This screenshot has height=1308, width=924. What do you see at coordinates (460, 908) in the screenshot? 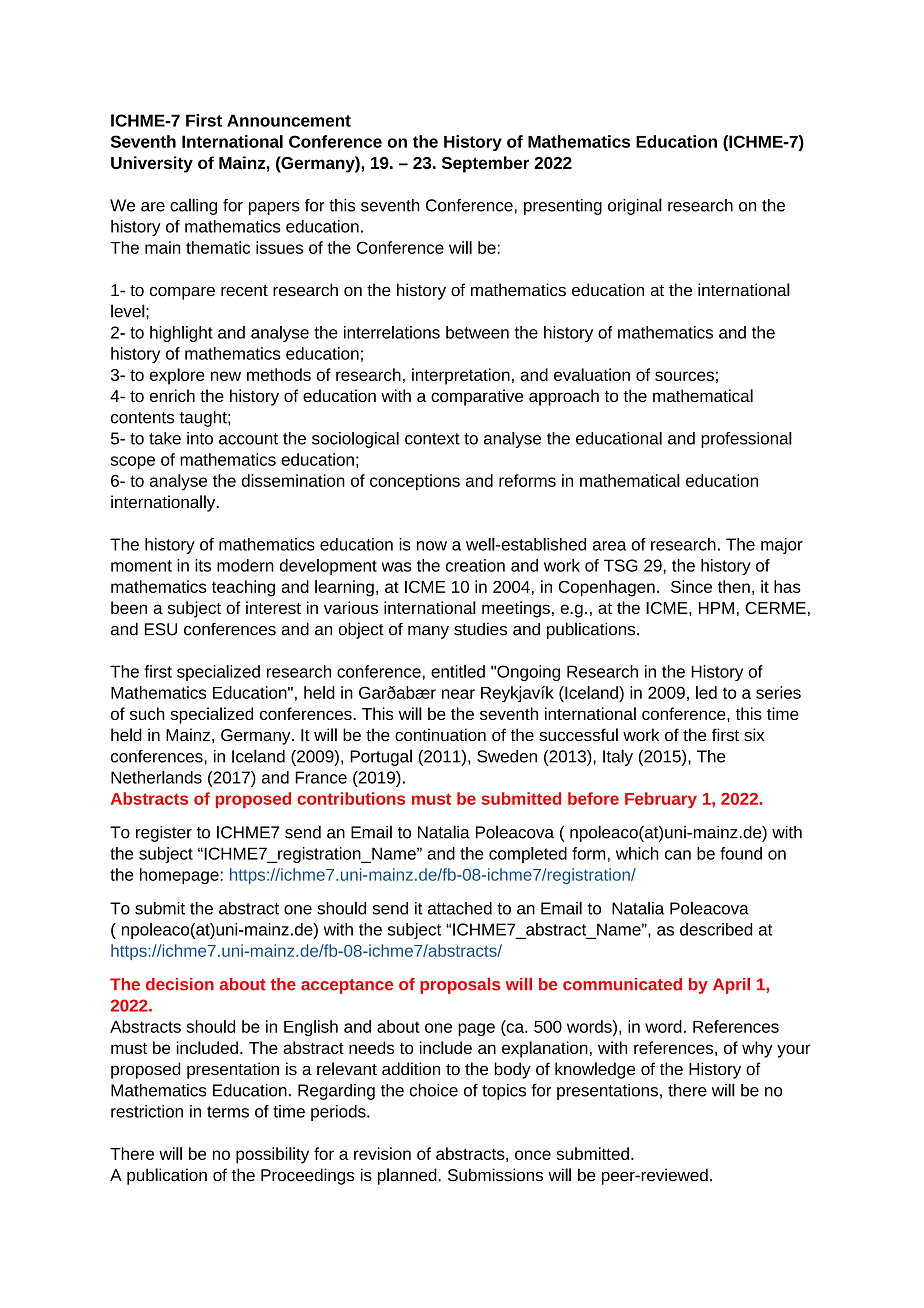
I see `attached` at bounding box center [460, 908].
